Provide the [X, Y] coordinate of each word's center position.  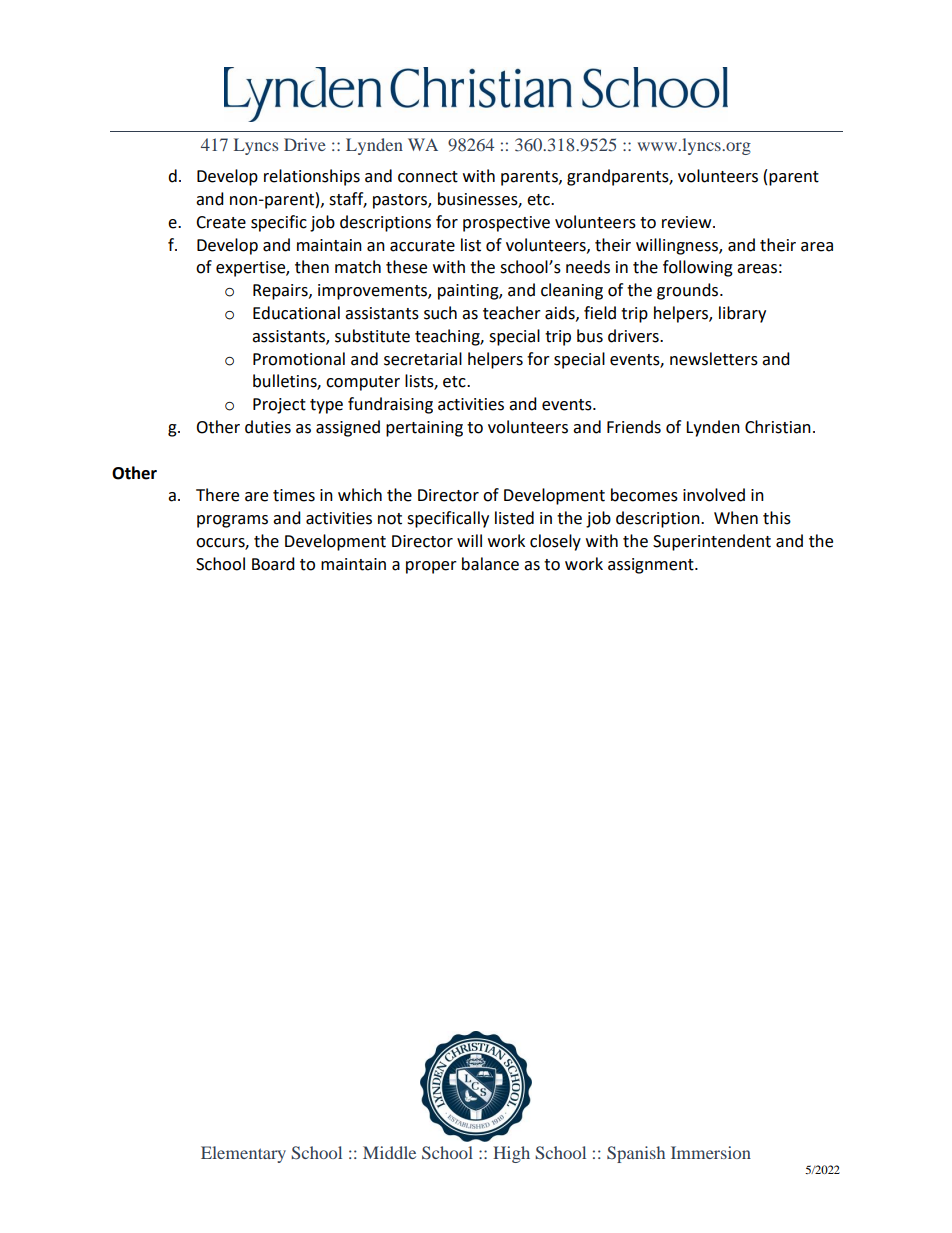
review [688, 222]
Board [273, 564]
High [511, 1154]
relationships [312, 177]
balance [490, 564]
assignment [652, 566]
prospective [506, 224]
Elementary [243, 1154]
